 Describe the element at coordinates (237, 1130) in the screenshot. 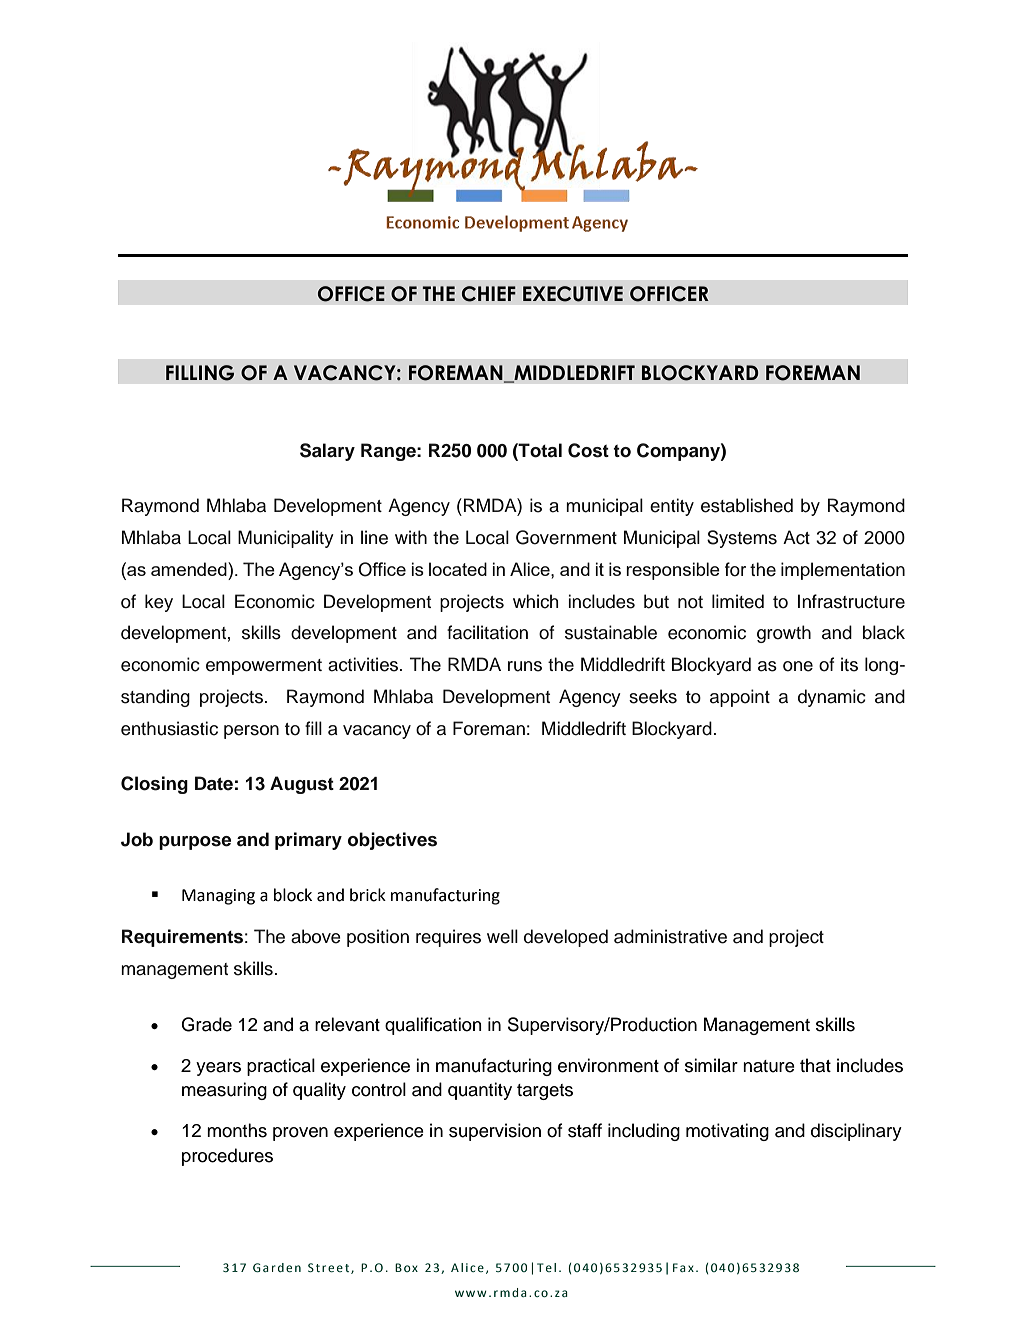

I see `months` at that location.
